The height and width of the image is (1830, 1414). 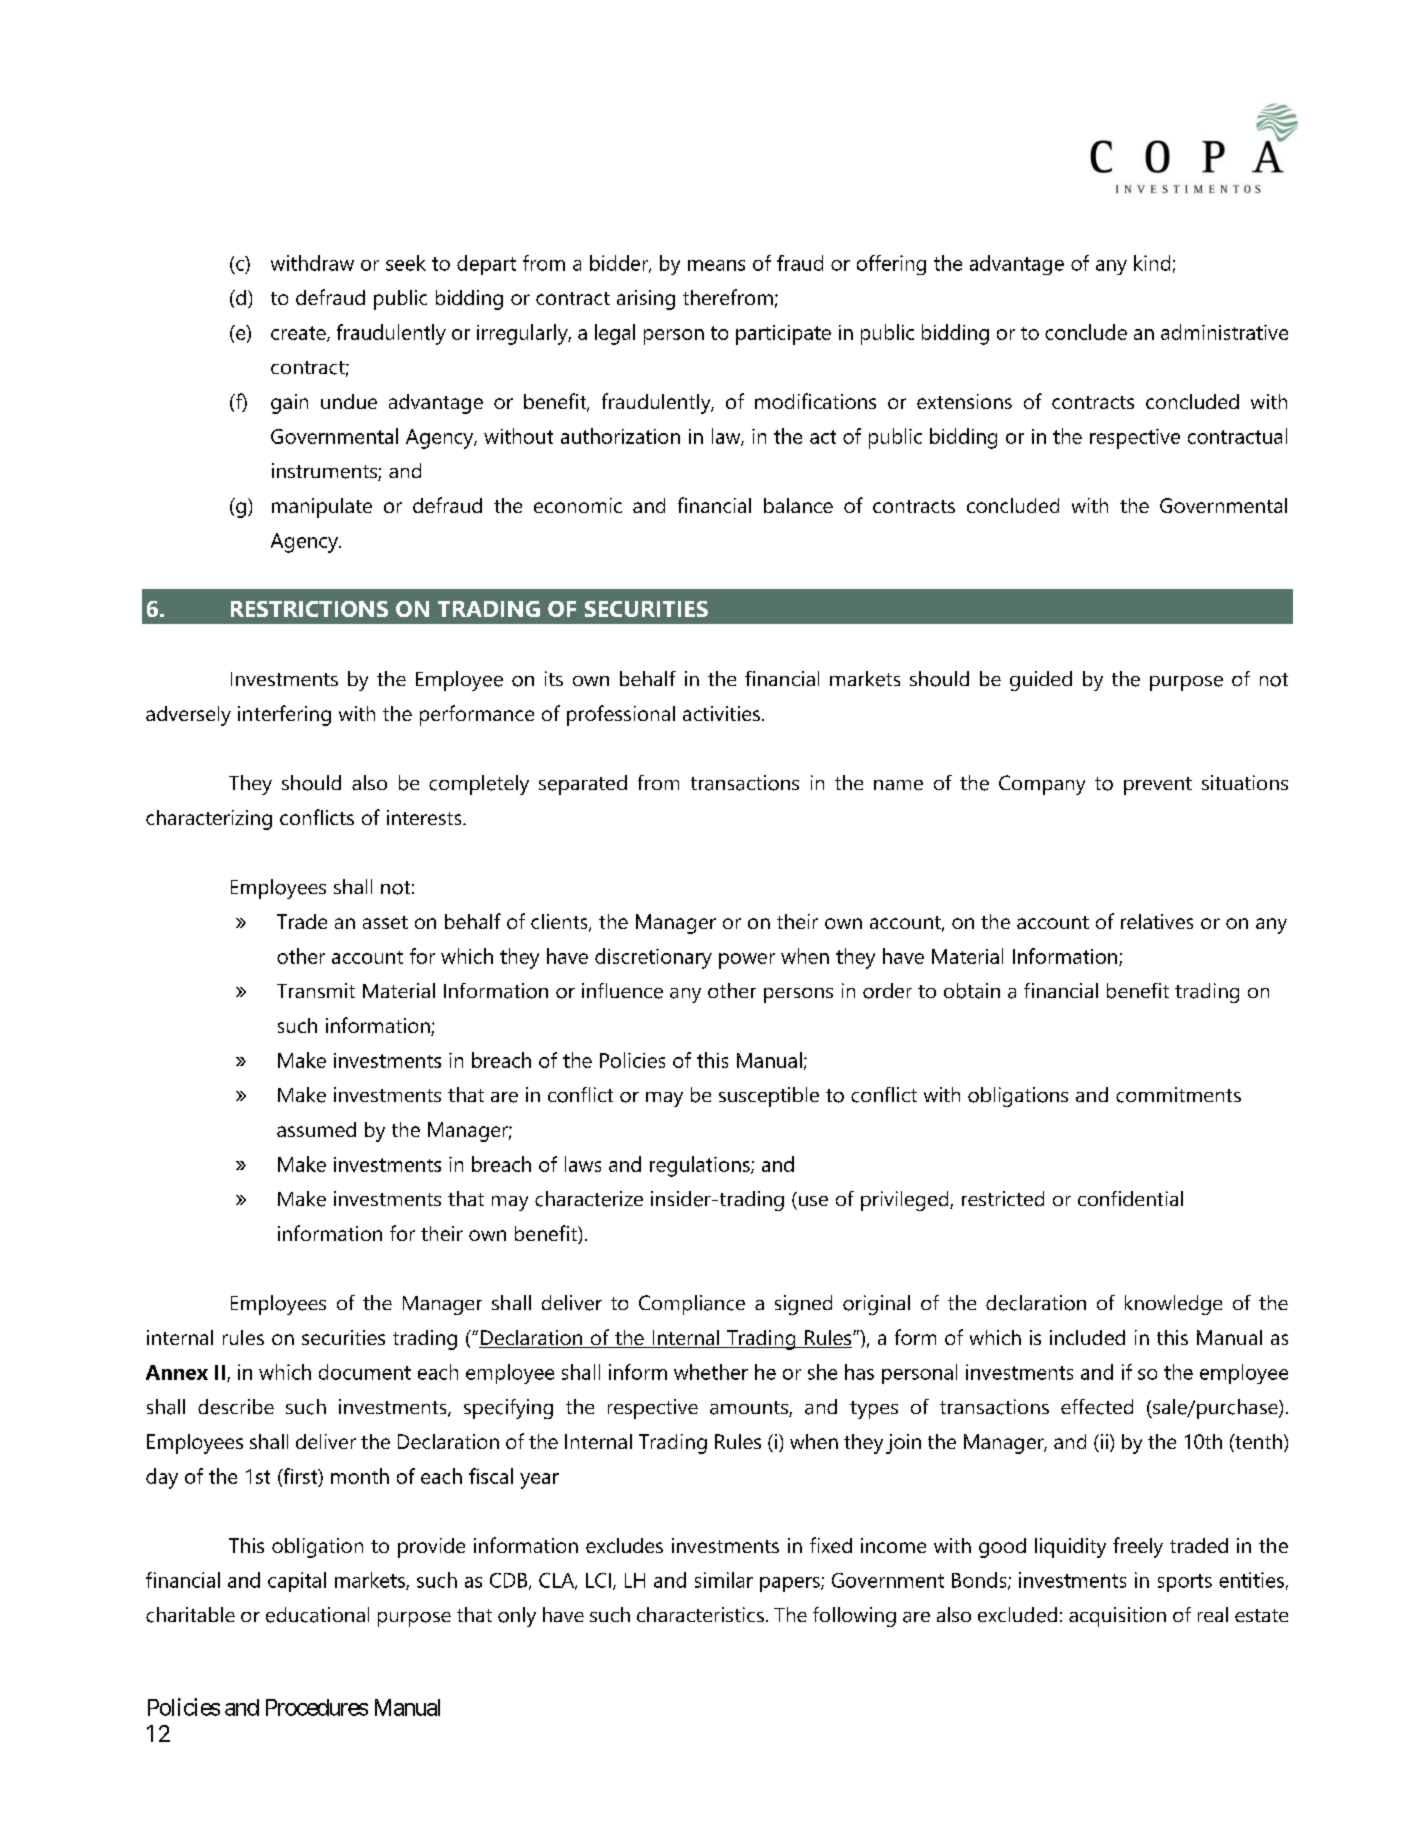 What do you see at coordinates (316, 1129) in the image?
I see `assumed` at bounding box center [316, 1129].
